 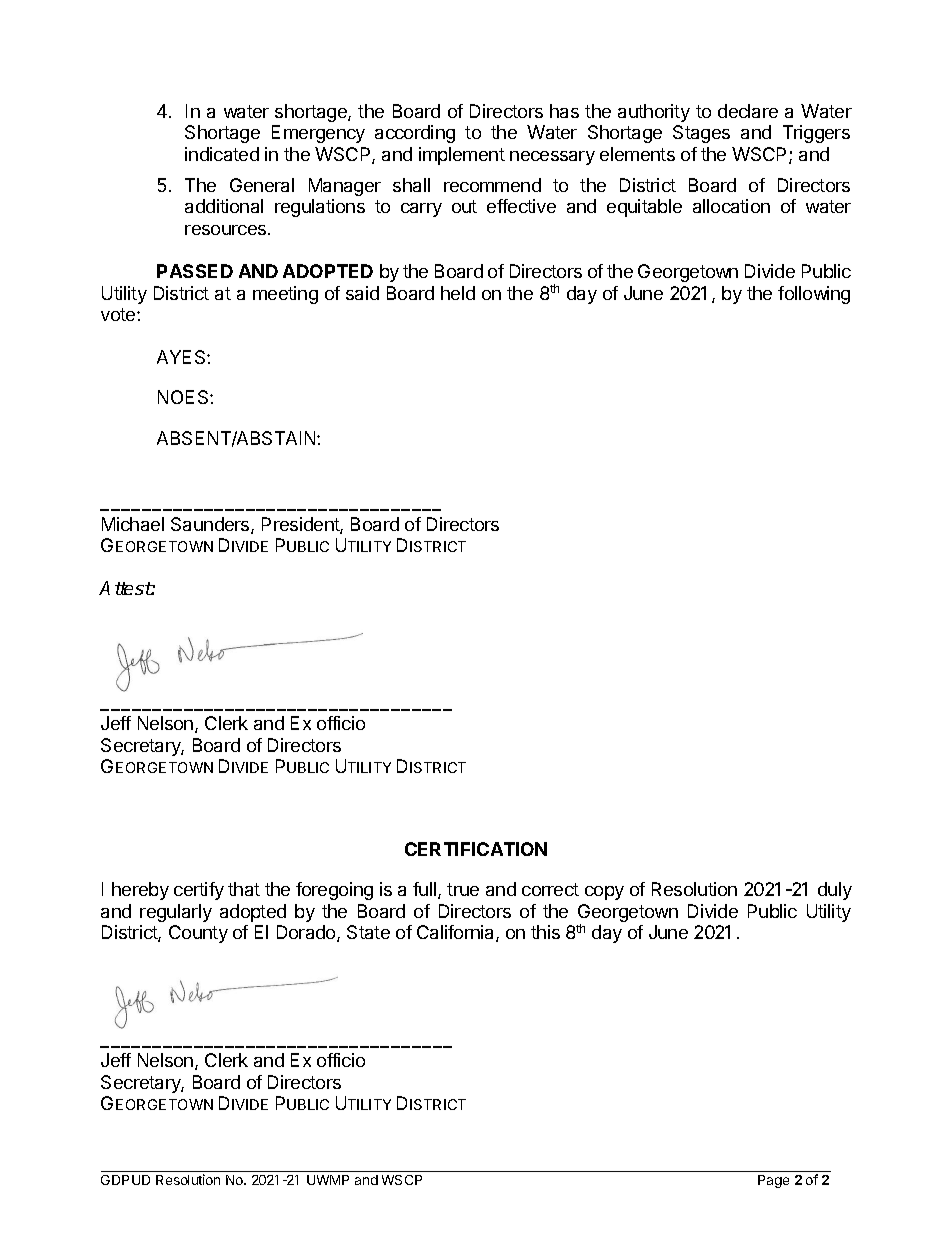 What do you see at coordinates (476, 849) in the screenshot?
I see `CERTIFICATION` at bounding box center [476, 849].
